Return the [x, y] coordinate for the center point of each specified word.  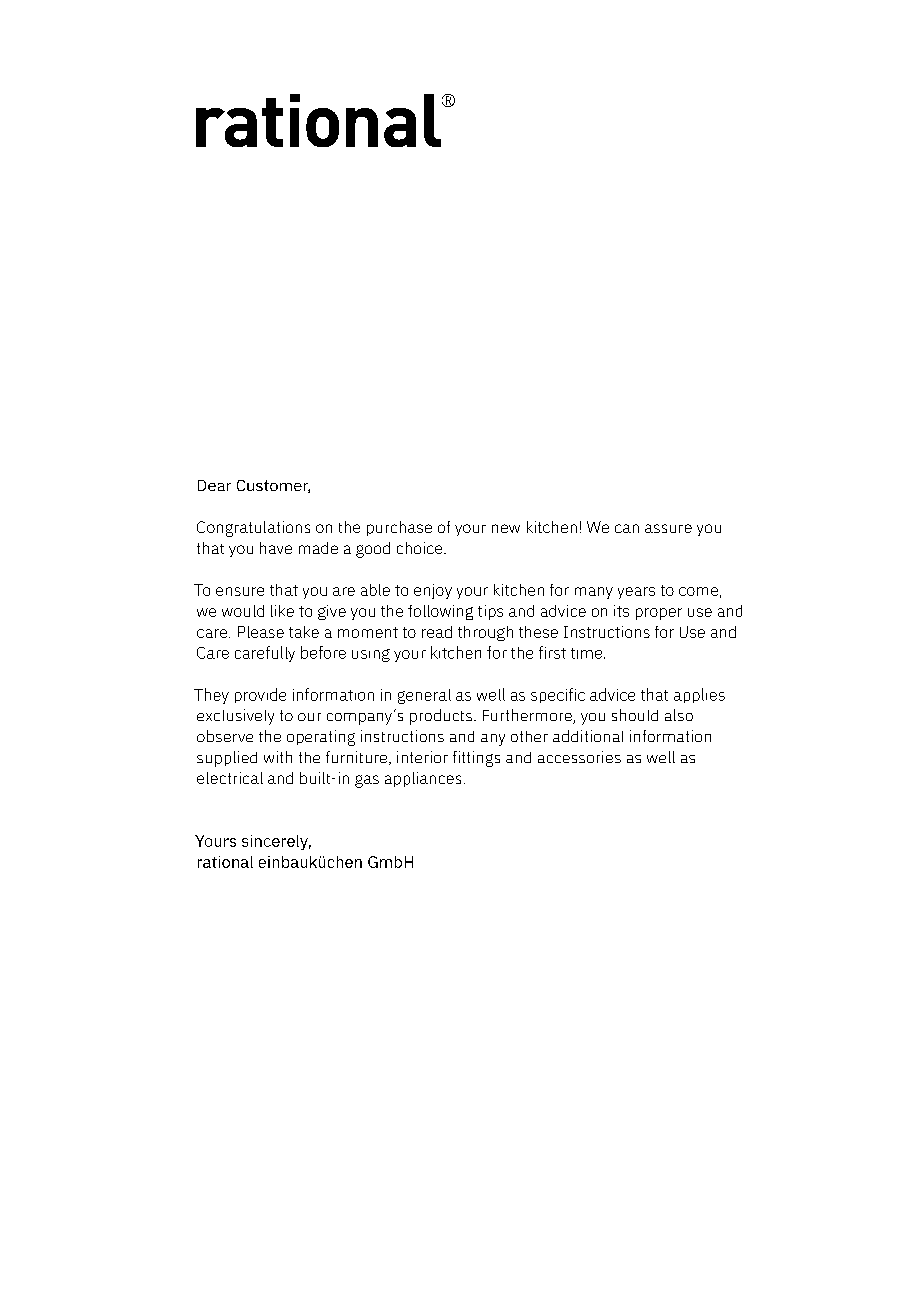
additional [588, 736]
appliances [423, 779]
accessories [579, 757]
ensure [240, 591]
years [636, 593]
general [424, 696]
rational [225, 862]
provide [260, 695]
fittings [476, 759]
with [278, 757]
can [627, 528]
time [588, 653]
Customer [273, 486]
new [506, 528]
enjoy [433, 591]
